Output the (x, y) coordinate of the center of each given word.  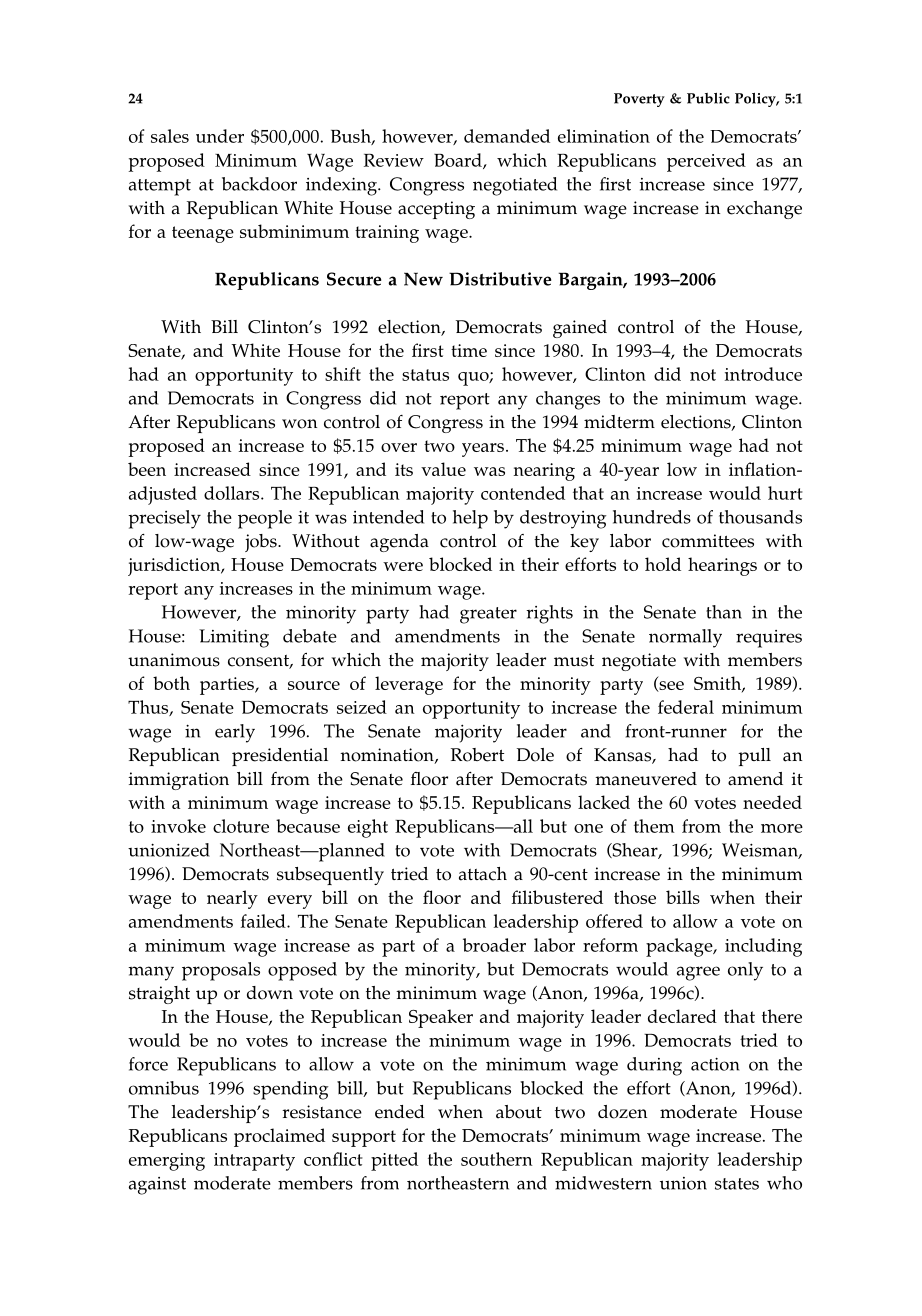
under (220, 136)
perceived (706, 162)
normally (685, 638)
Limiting (234, 638)
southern (497, 1159)
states (737, 1184)
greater (488, 615)
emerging (167, 1162)
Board (459, 161)
